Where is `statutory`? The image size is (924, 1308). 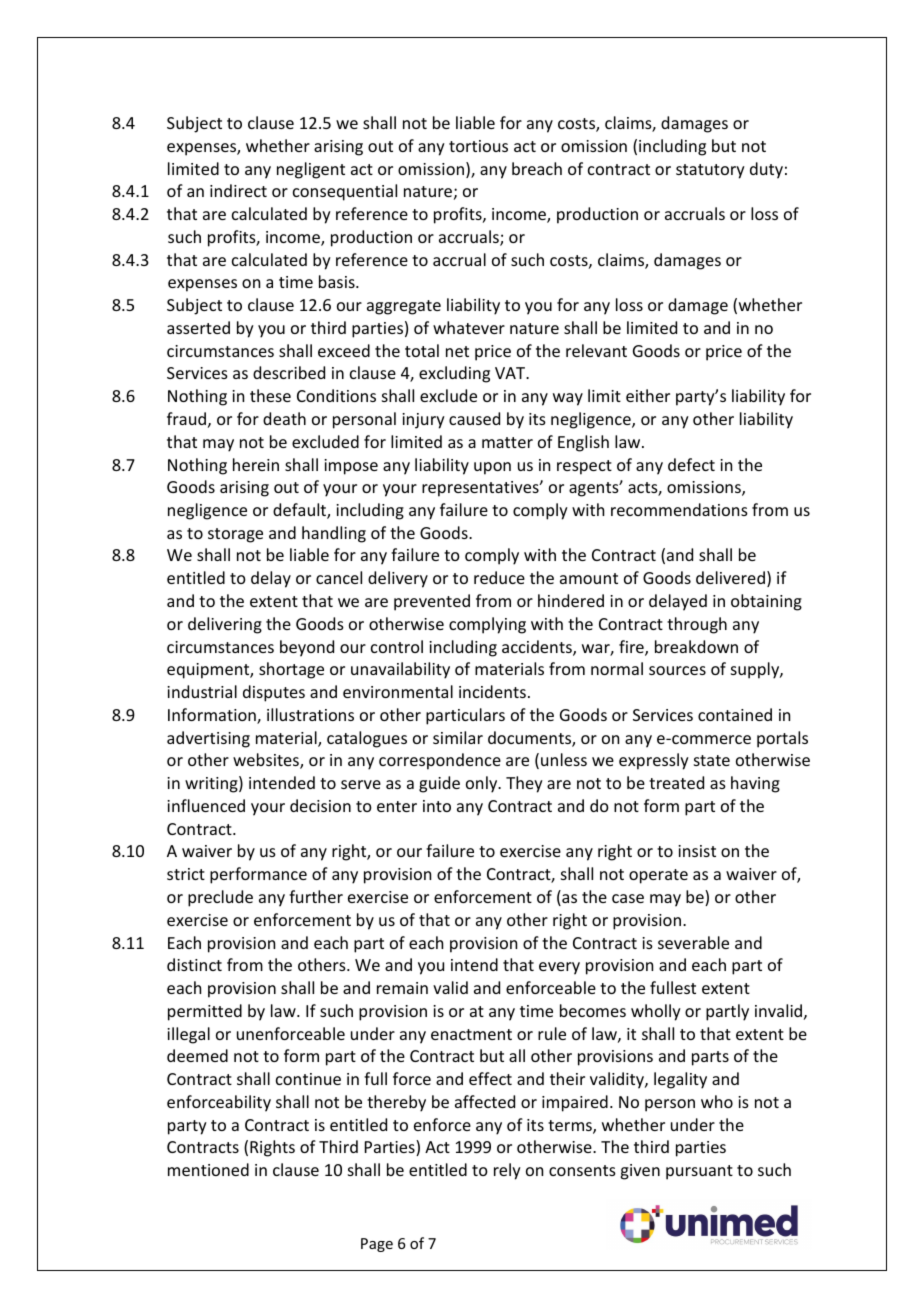 statutory is located at coordinates (710, 171).
